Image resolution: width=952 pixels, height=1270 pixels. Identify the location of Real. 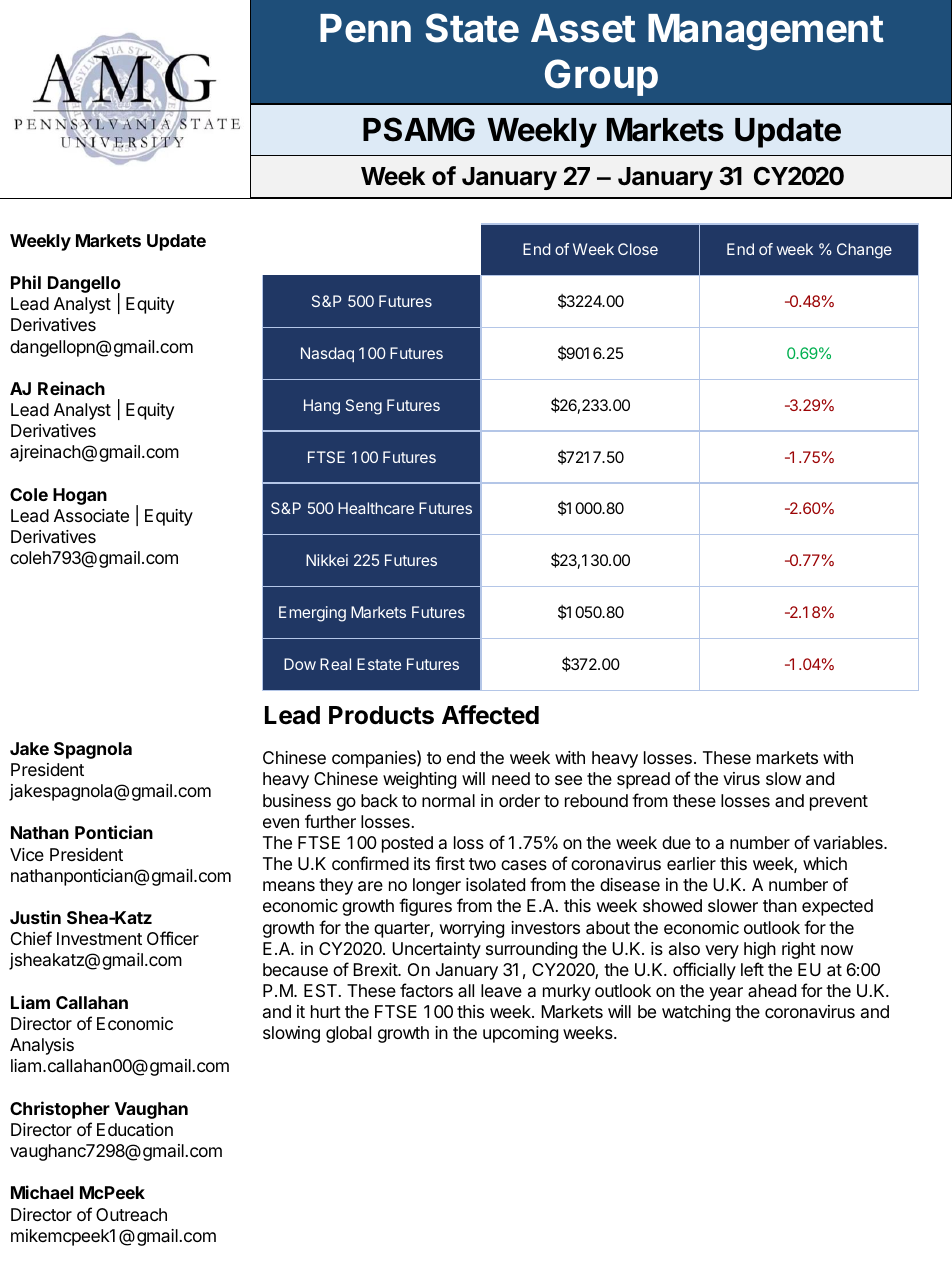
(335, 664).
